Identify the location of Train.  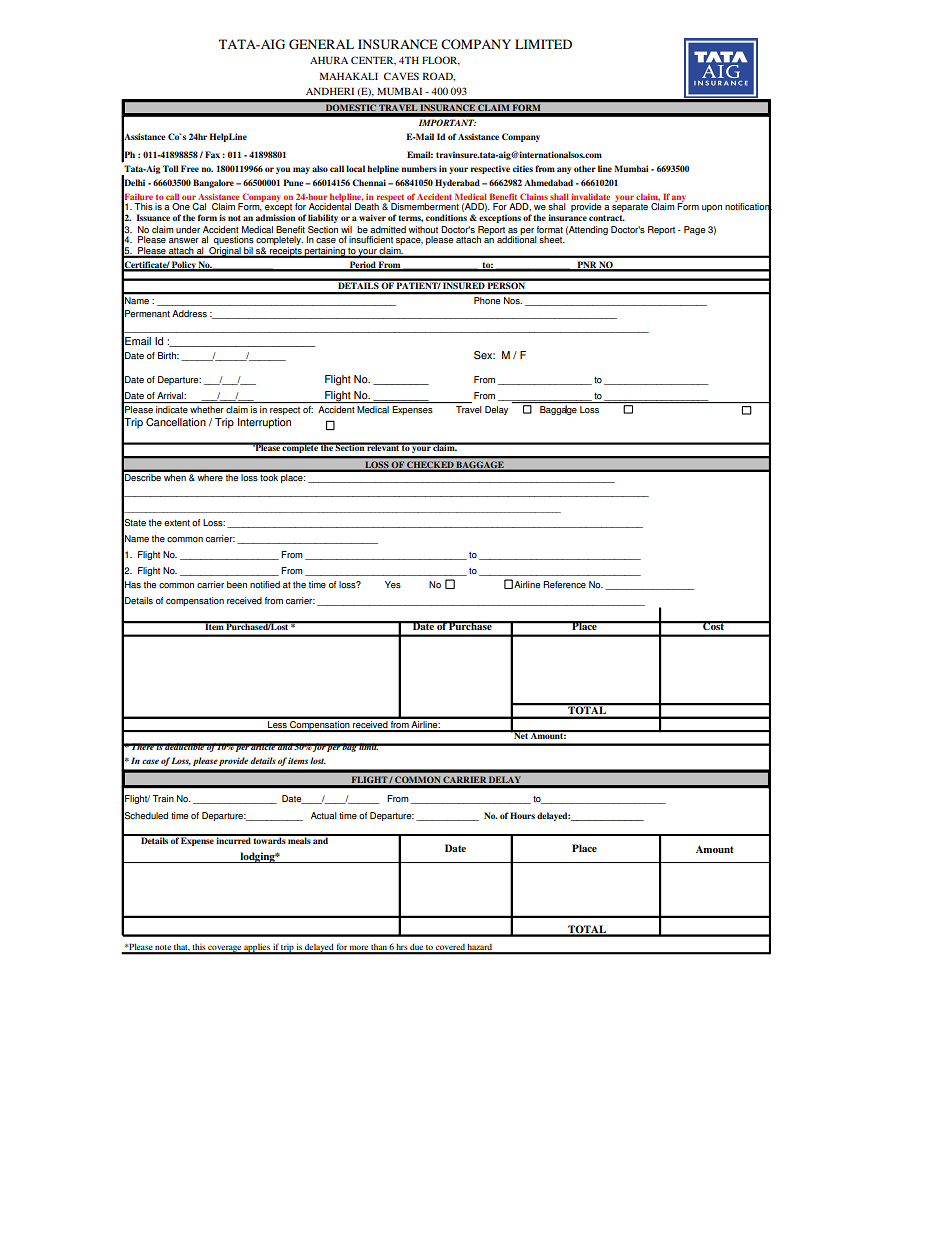
(163, 798).
